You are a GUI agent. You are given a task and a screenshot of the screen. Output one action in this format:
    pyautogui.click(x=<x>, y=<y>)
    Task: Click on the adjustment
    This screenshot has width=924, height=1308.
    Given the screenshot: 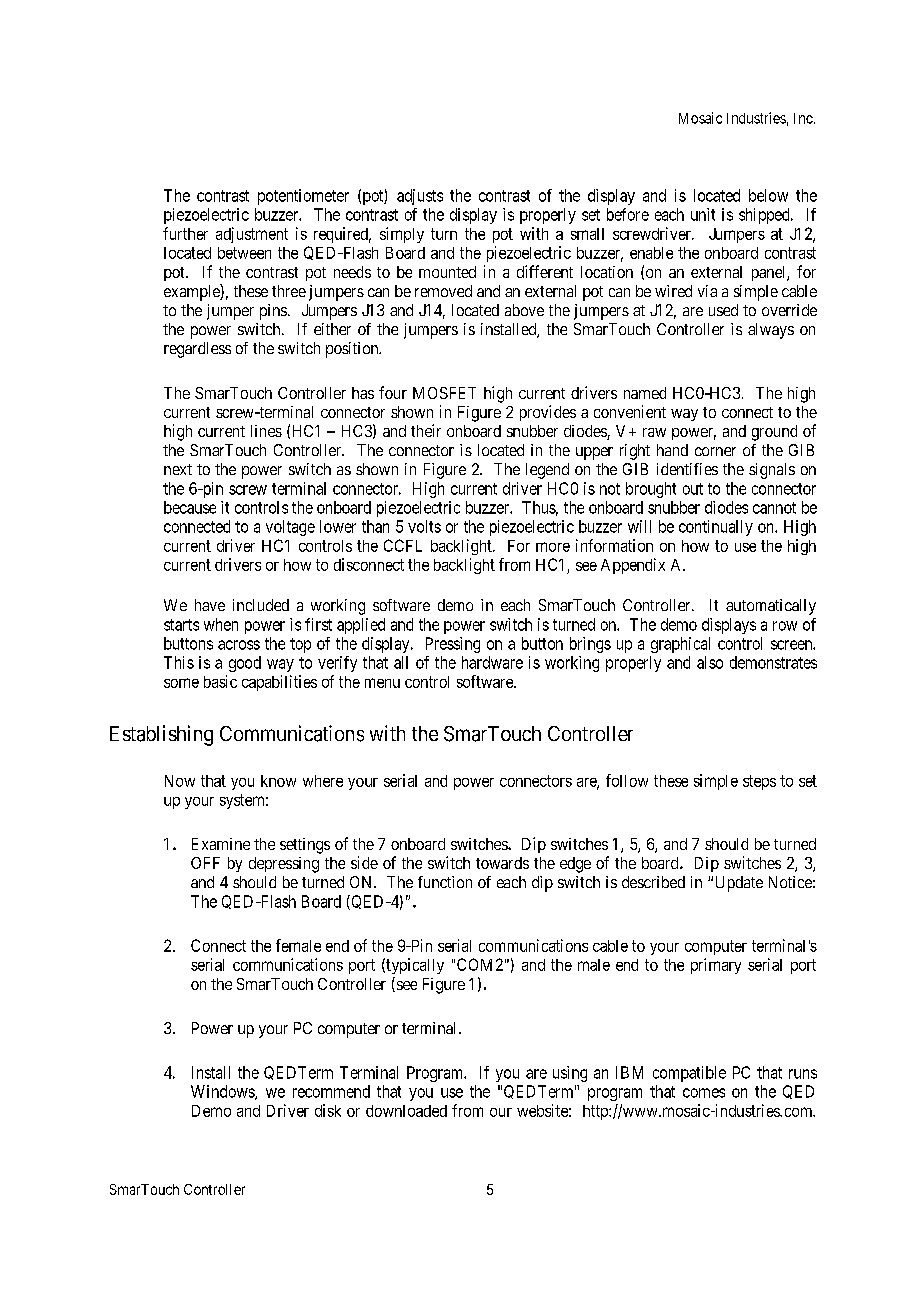 What is the action you would take?
    pyautogui.click(x=252, y=235)
